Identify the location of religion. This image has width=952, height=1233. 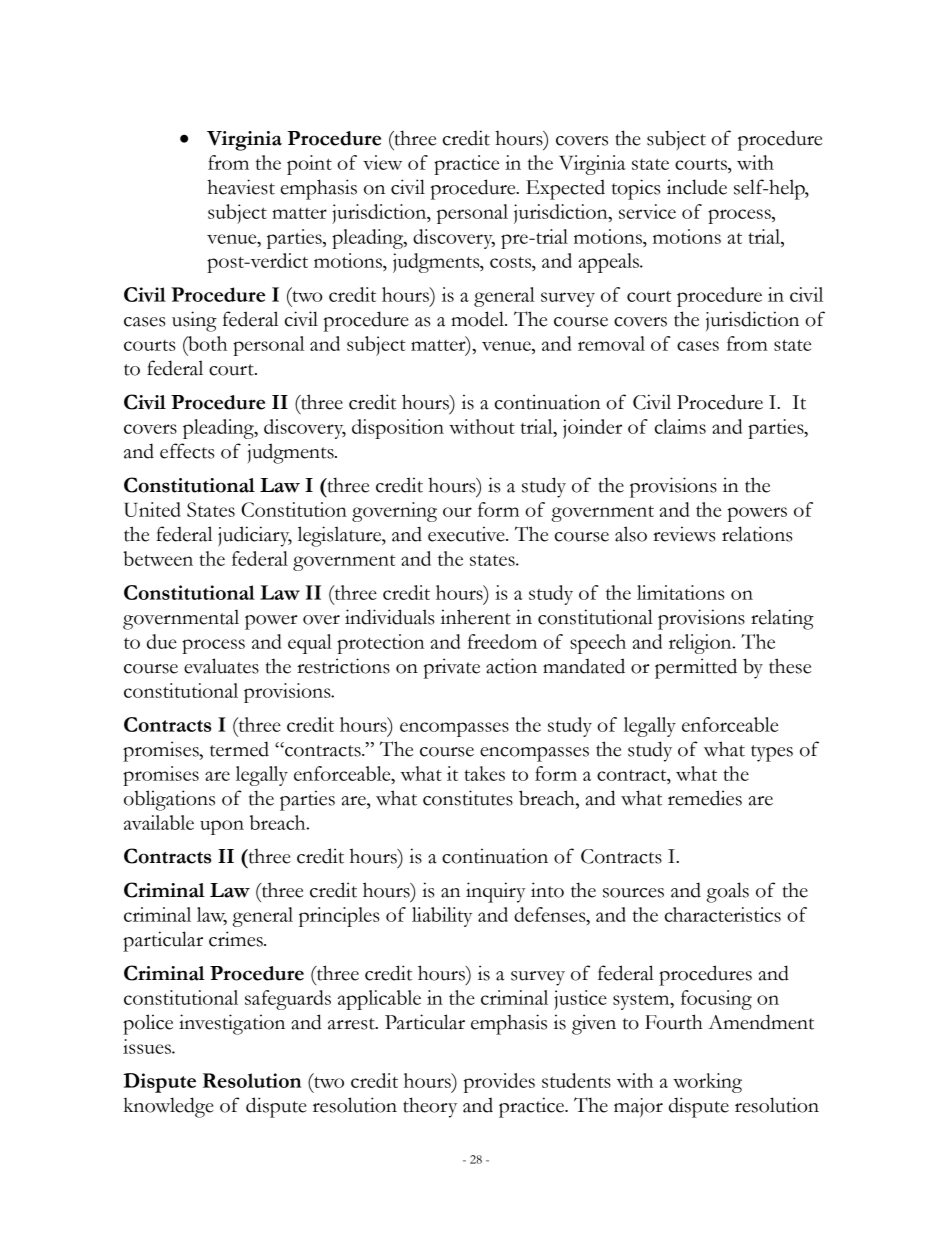
(701, 644).
